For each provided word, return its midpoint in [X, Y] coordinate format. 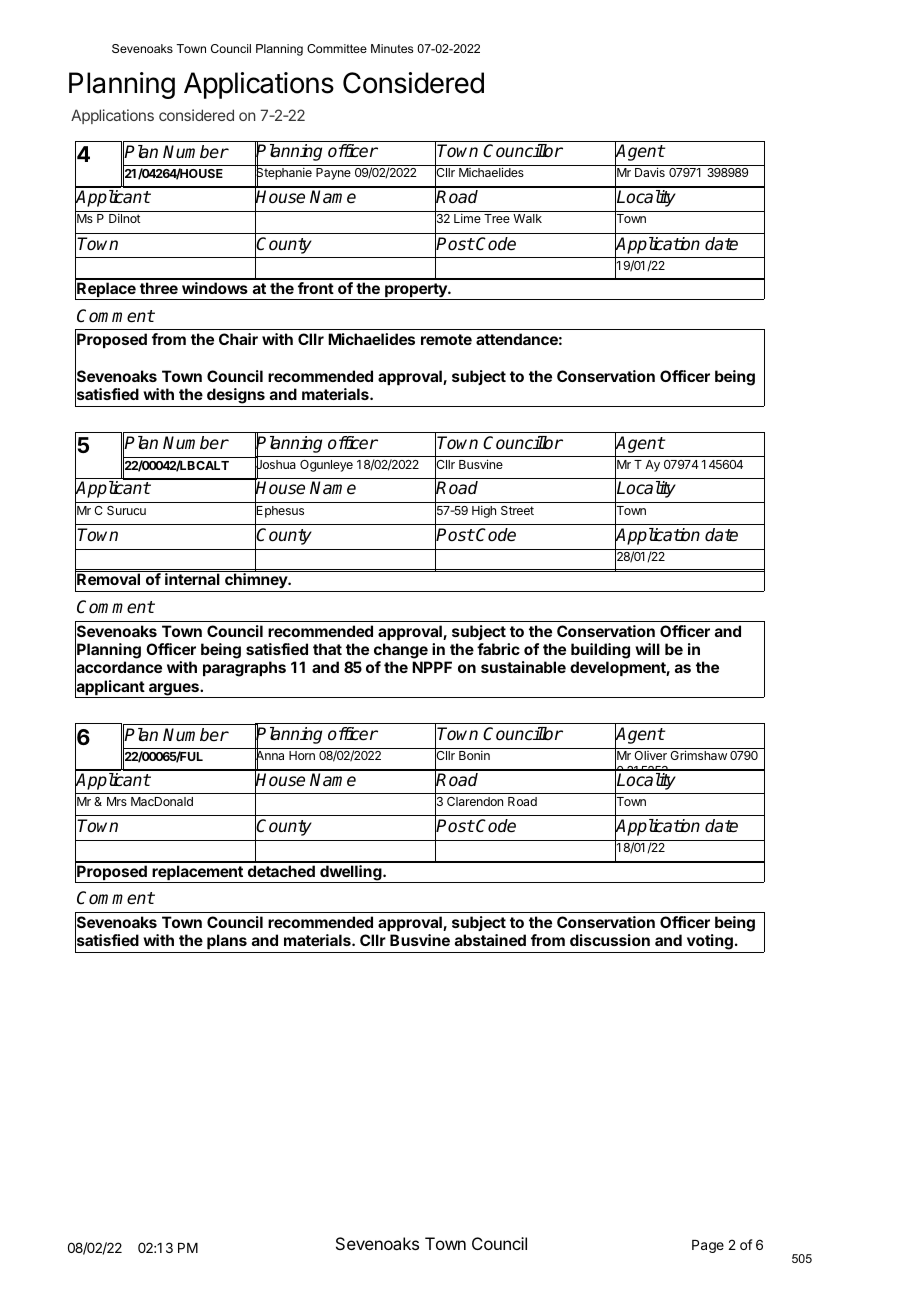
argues [174, 690]
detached [281, 871]
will [647, 649]
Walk [527, 218]
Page [708, 1246]
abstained [490, 940]
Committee [337, 48]
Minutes [392, 48]
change [401, 651]
